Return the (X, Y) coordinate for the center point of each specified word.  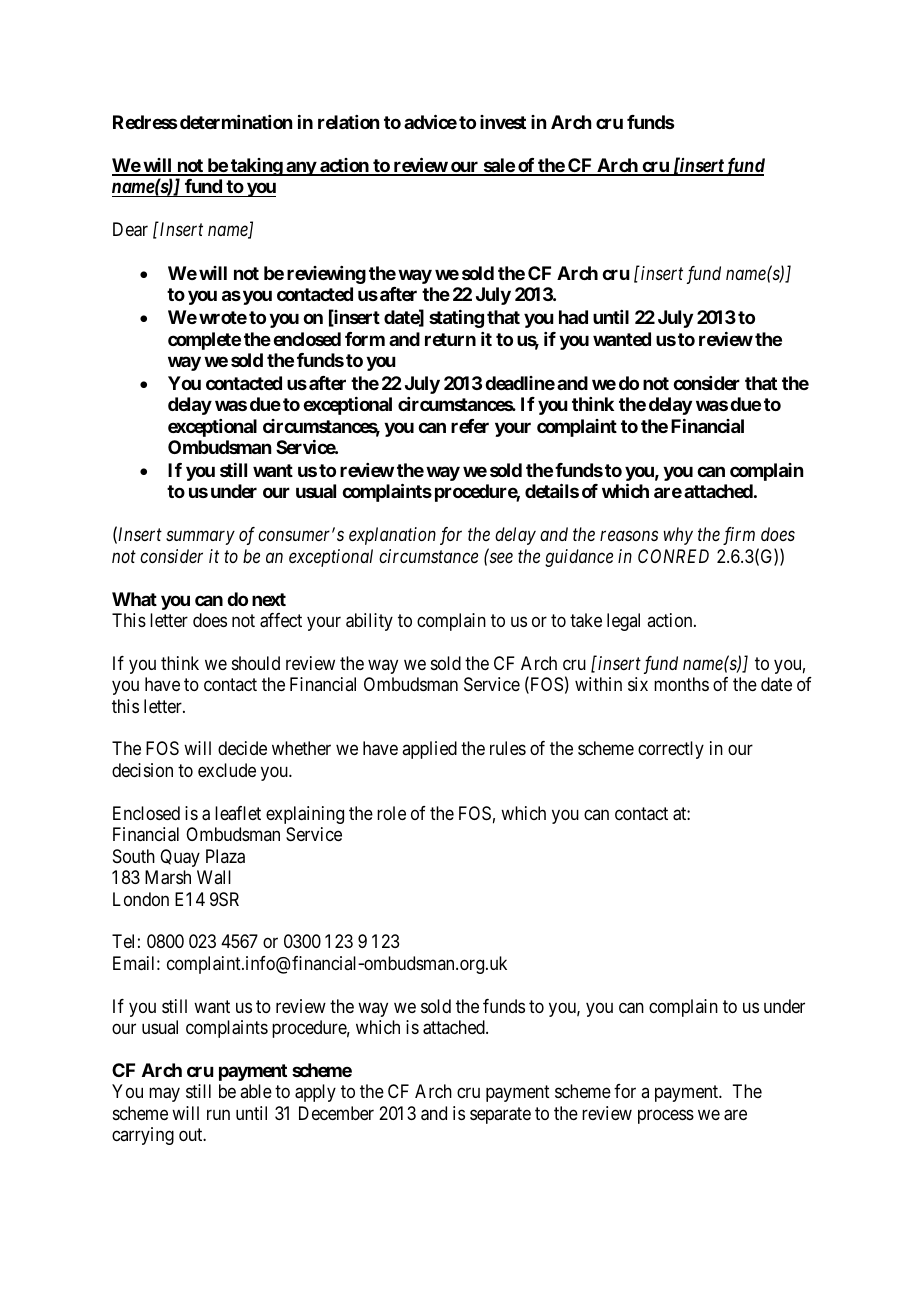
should (256, 663)
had (573, 317)
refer (470, 426)
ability (369, 622)
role (391, 813)
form (365, 339)
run (218, 1114)
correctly (671, 750)
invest (503, 122)
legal (623, 622)
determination (236, 122)
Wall (214, 877)
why (678, 536)
